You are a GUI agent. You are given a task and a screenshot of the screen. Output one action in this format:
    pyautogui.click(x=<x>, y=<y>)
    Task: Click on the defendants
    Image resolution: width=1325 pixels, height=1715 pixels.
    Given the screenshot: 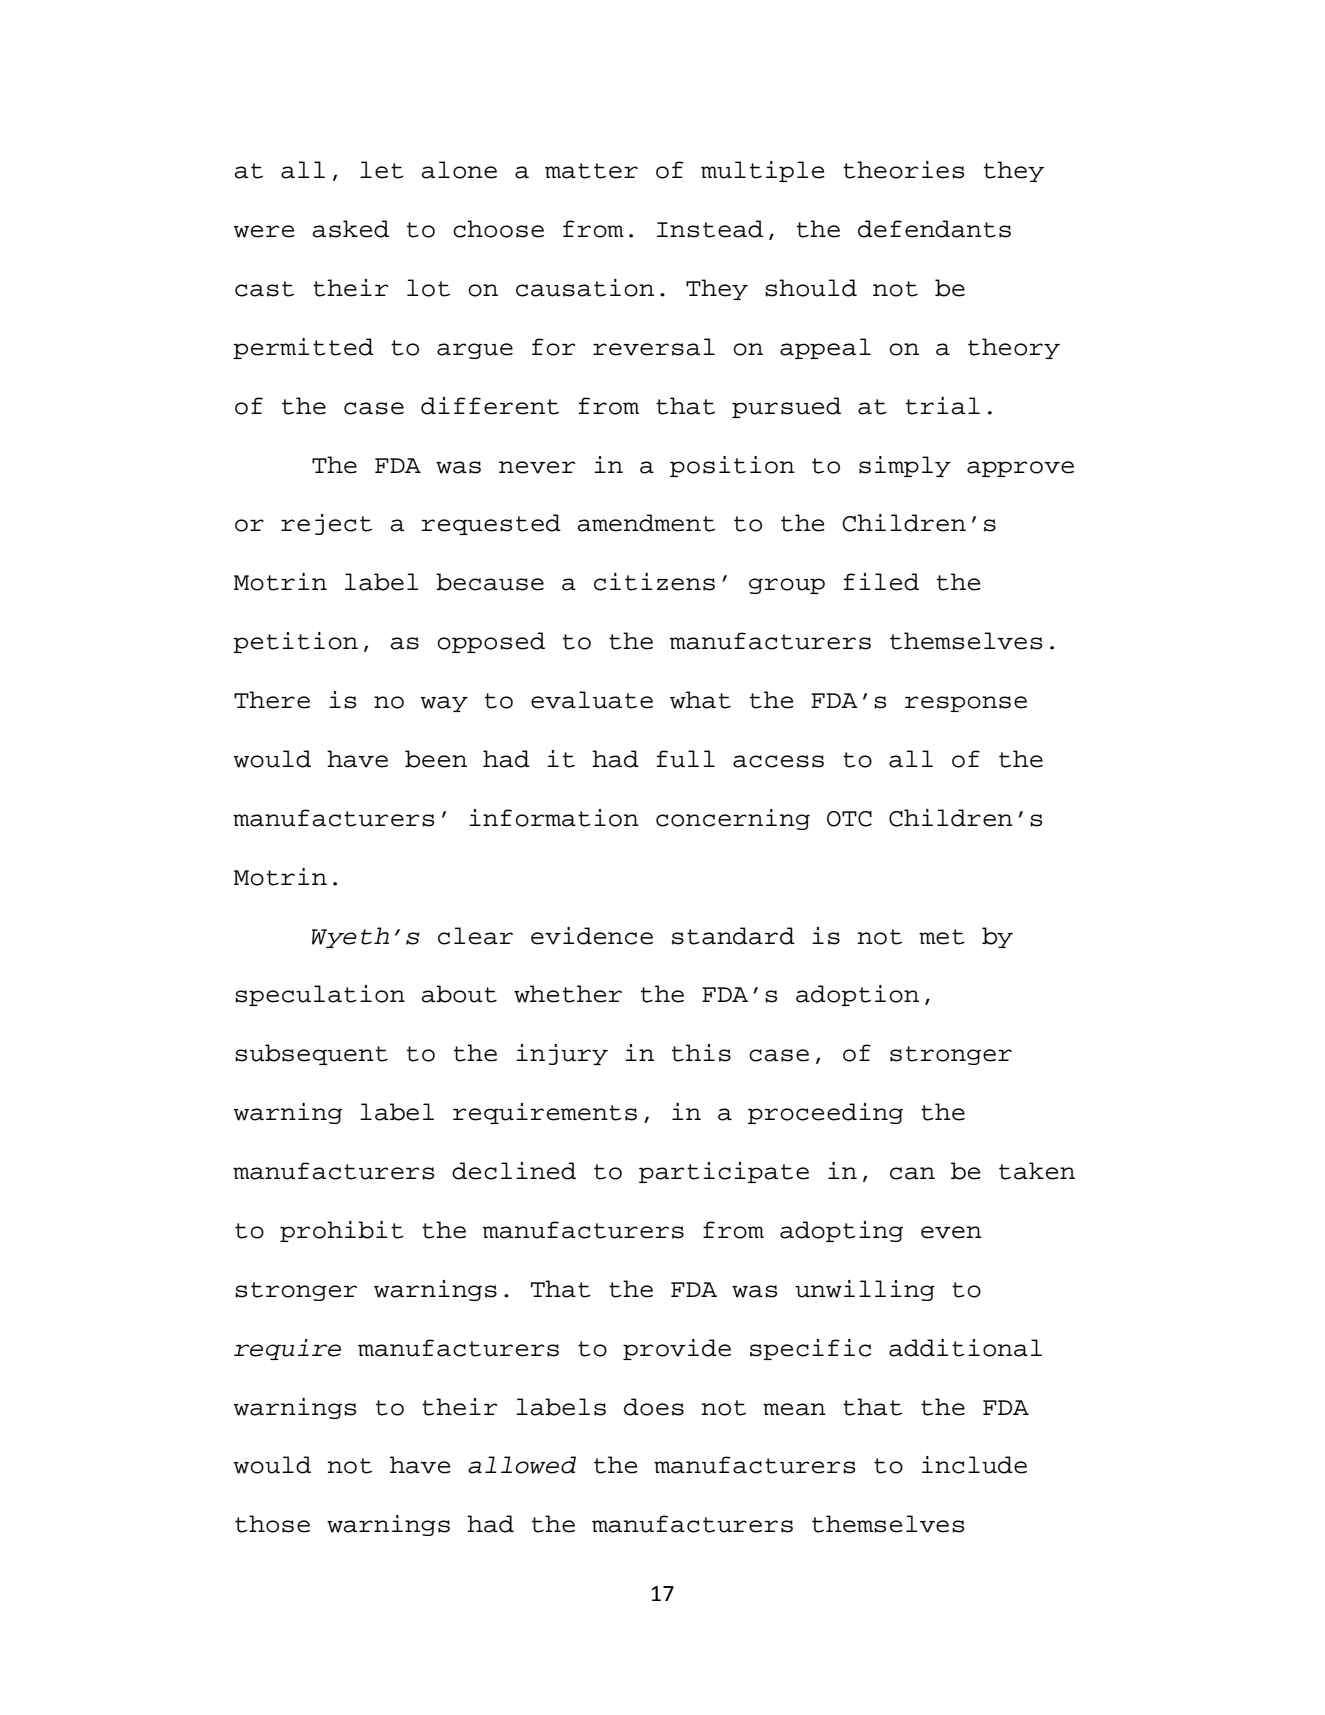 What is the action you would take?
    pyautogui.click(x=934, y=229)
